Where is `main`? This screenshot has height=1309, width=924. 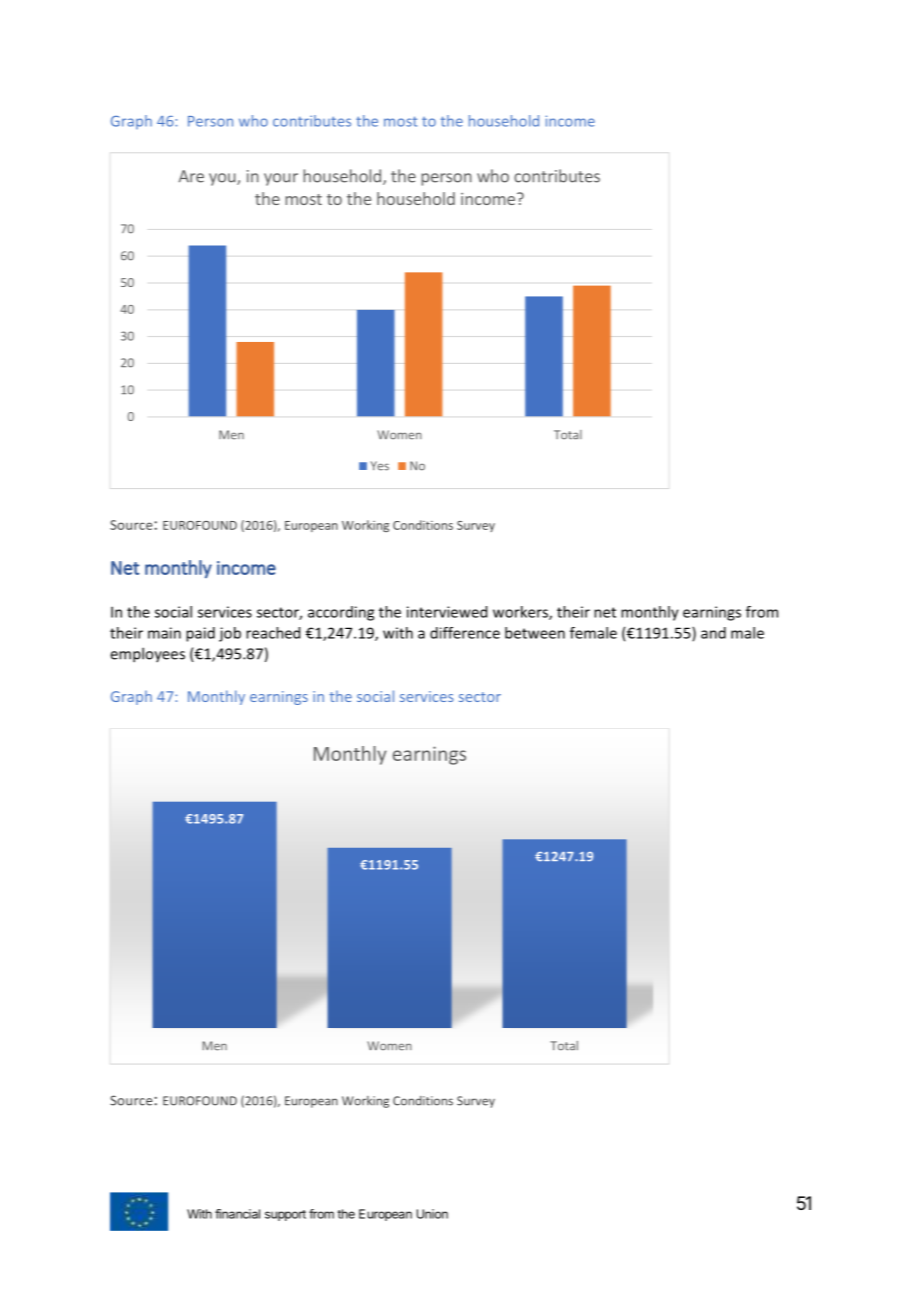
main is located at coordinates (164, 633).
